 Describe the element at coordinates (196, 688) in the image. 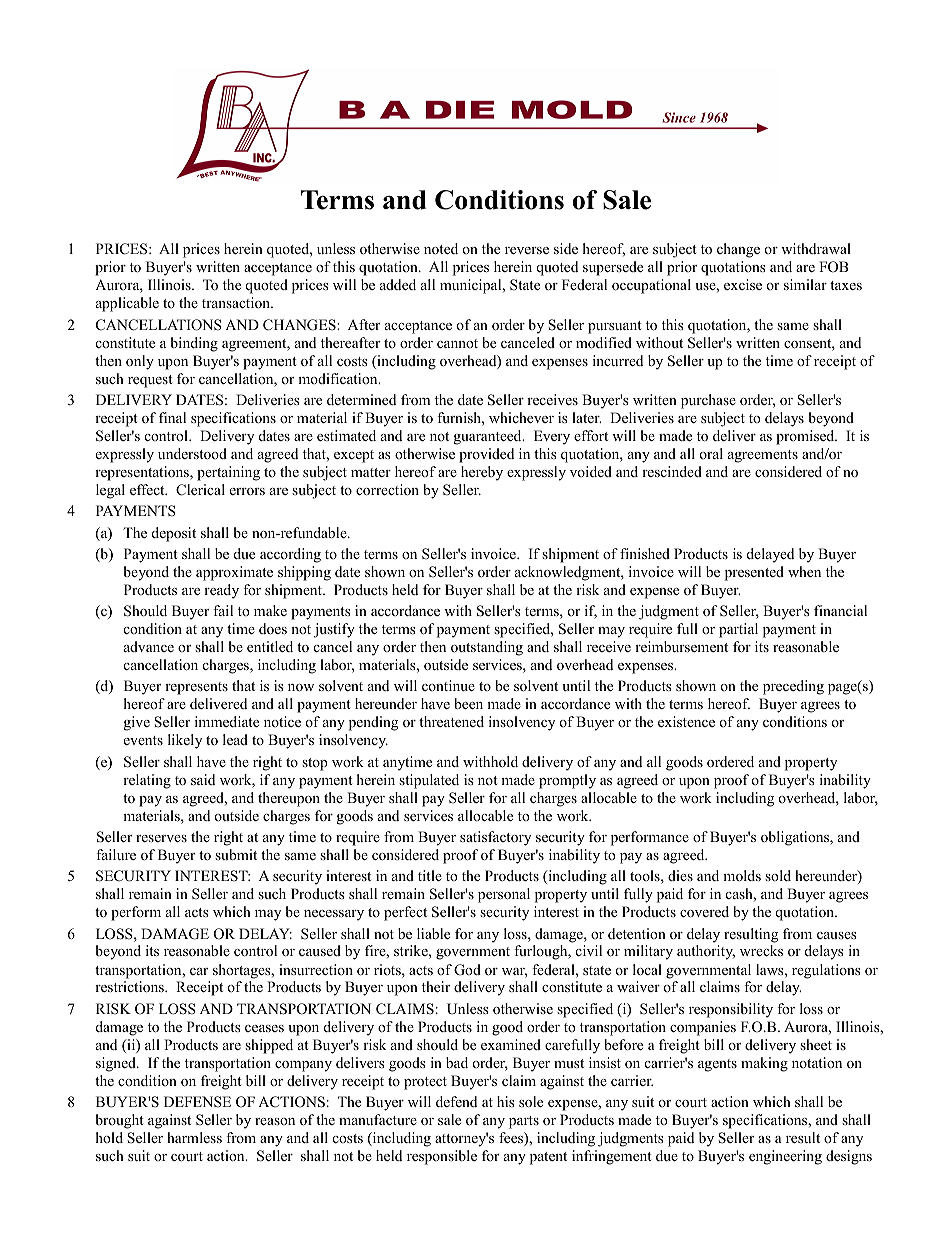

I see `represents` at that location.
